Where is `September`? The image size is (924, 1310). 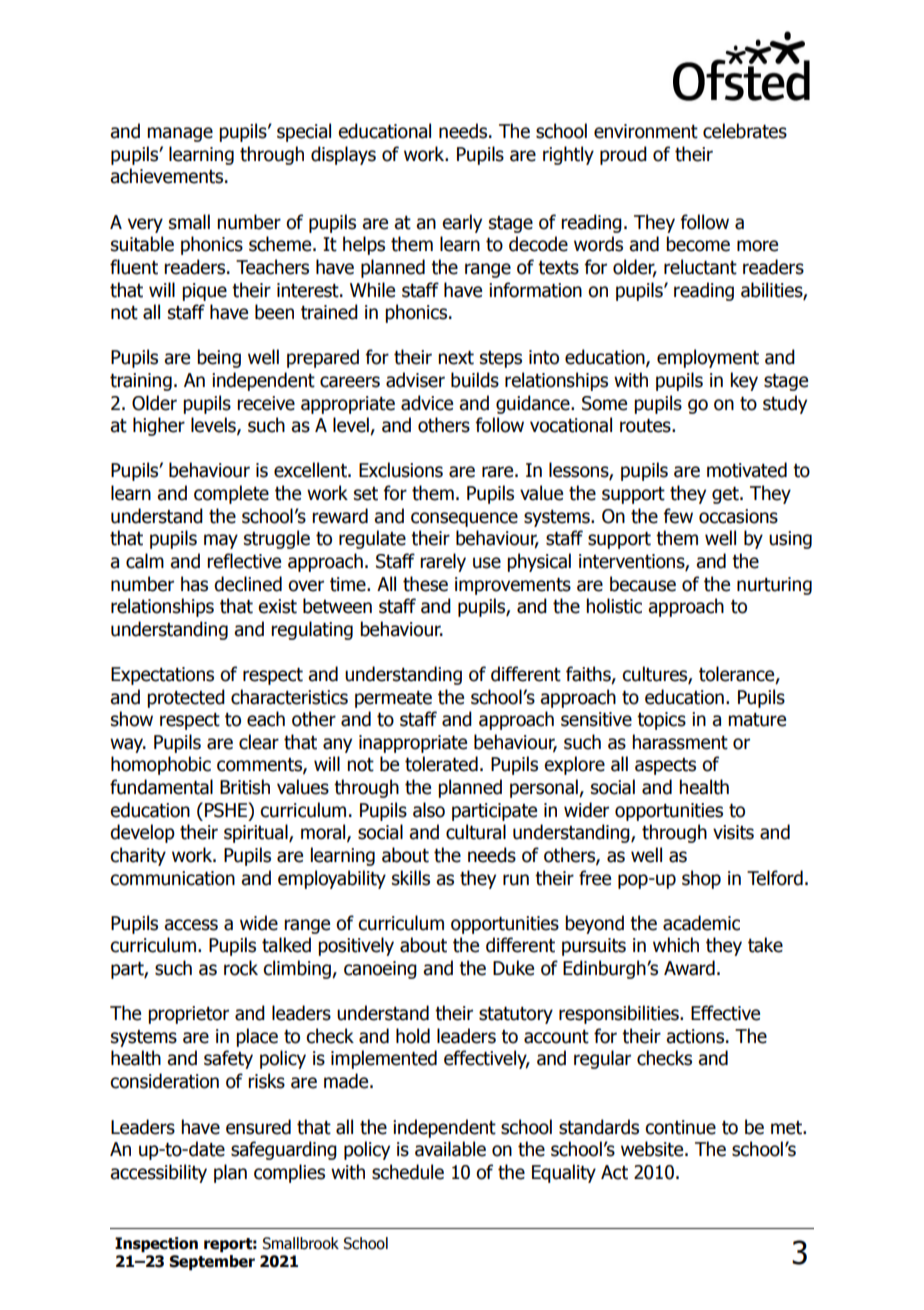 September is located at coordinates (212, 1262).
